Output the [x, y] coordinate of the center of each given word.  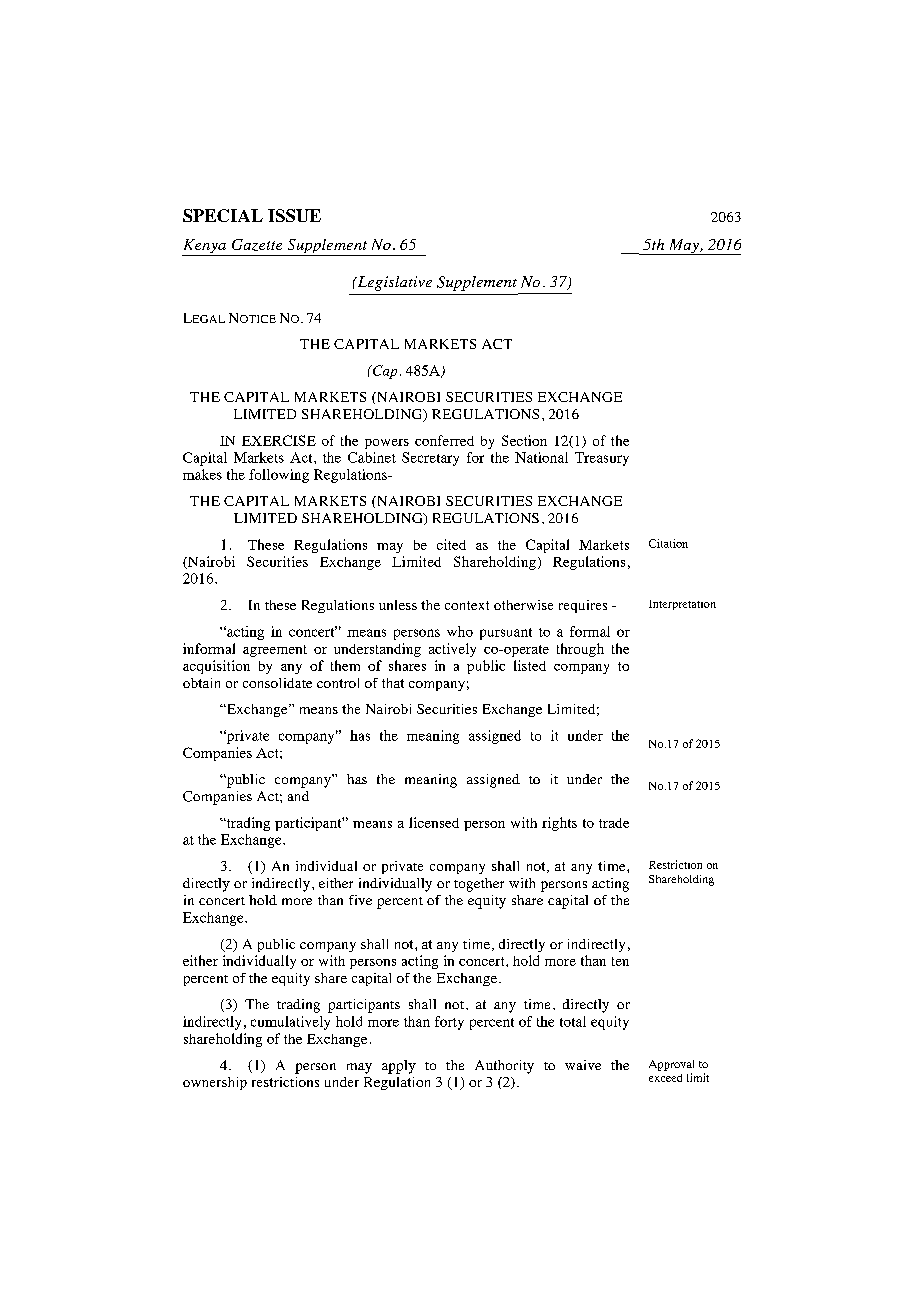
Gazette [257, 245]
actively [452, 650]
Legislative [393, 283]
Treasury [602, 459]
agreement [275, 651]
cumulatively [290, 1023]
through [580, 650]
